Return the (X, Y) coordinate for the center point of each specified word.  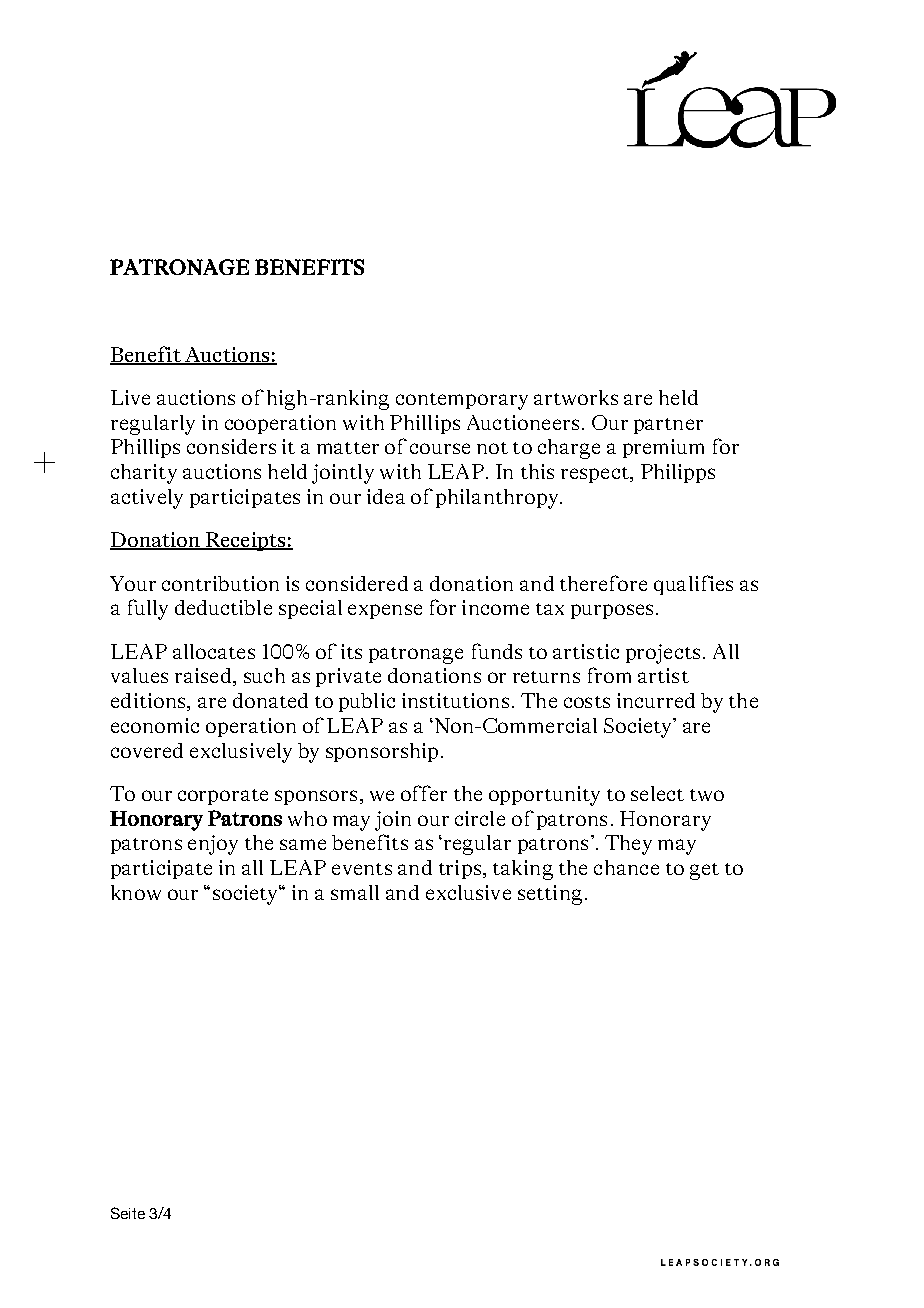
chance (626, 867)
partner (668, 426)
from (609, 675)
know (136, 892)
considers (231, 446)
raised (204, 677)
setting (550, 895)
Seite (128, 1213)
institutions (455, 700)
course (440, 448)
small (355, 892)
